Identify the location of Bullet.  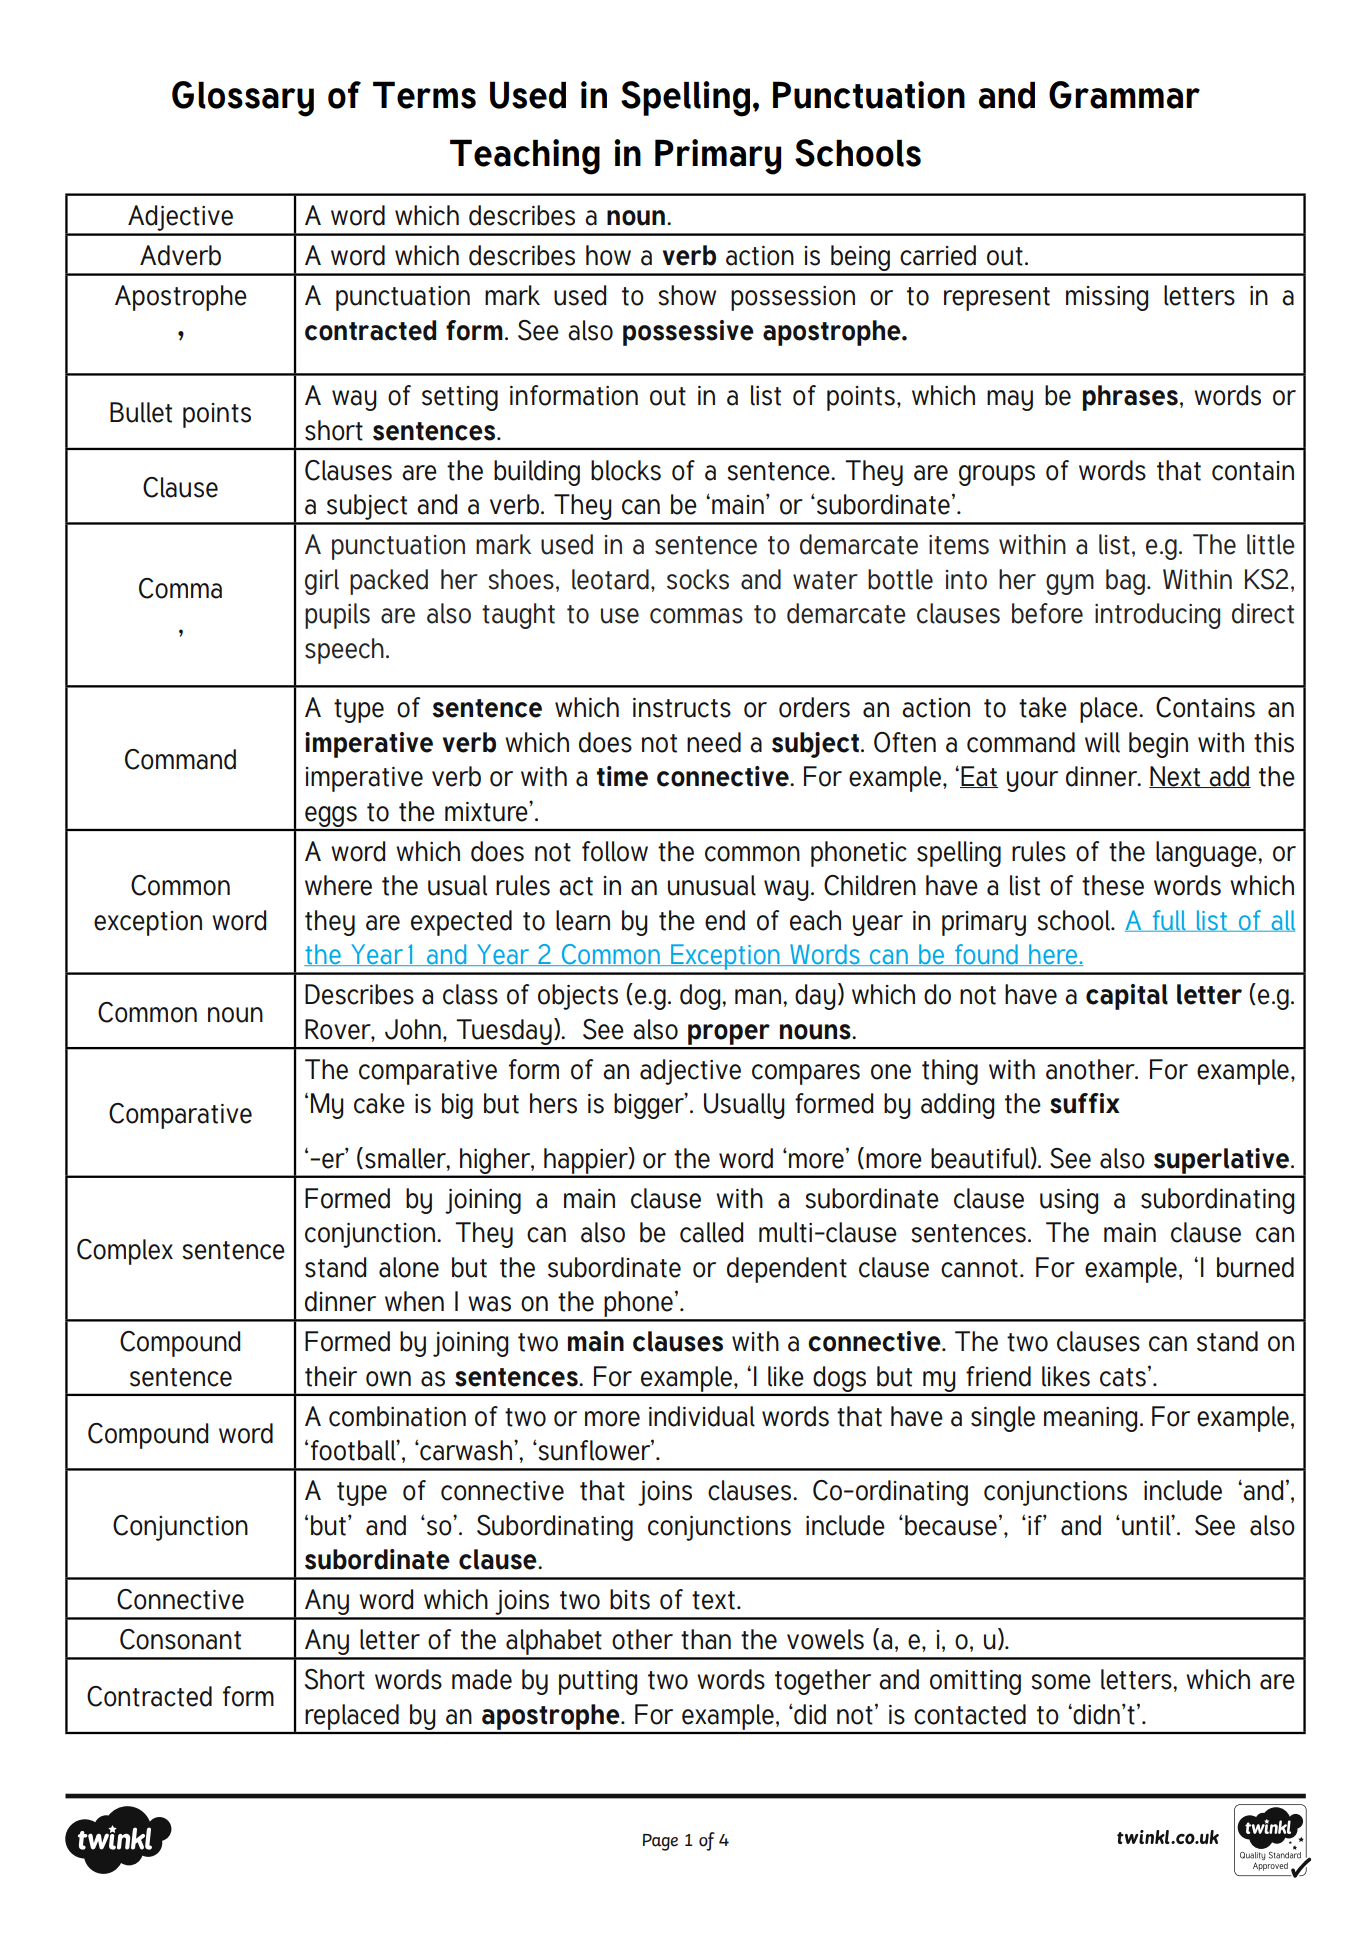
(141, 412).
